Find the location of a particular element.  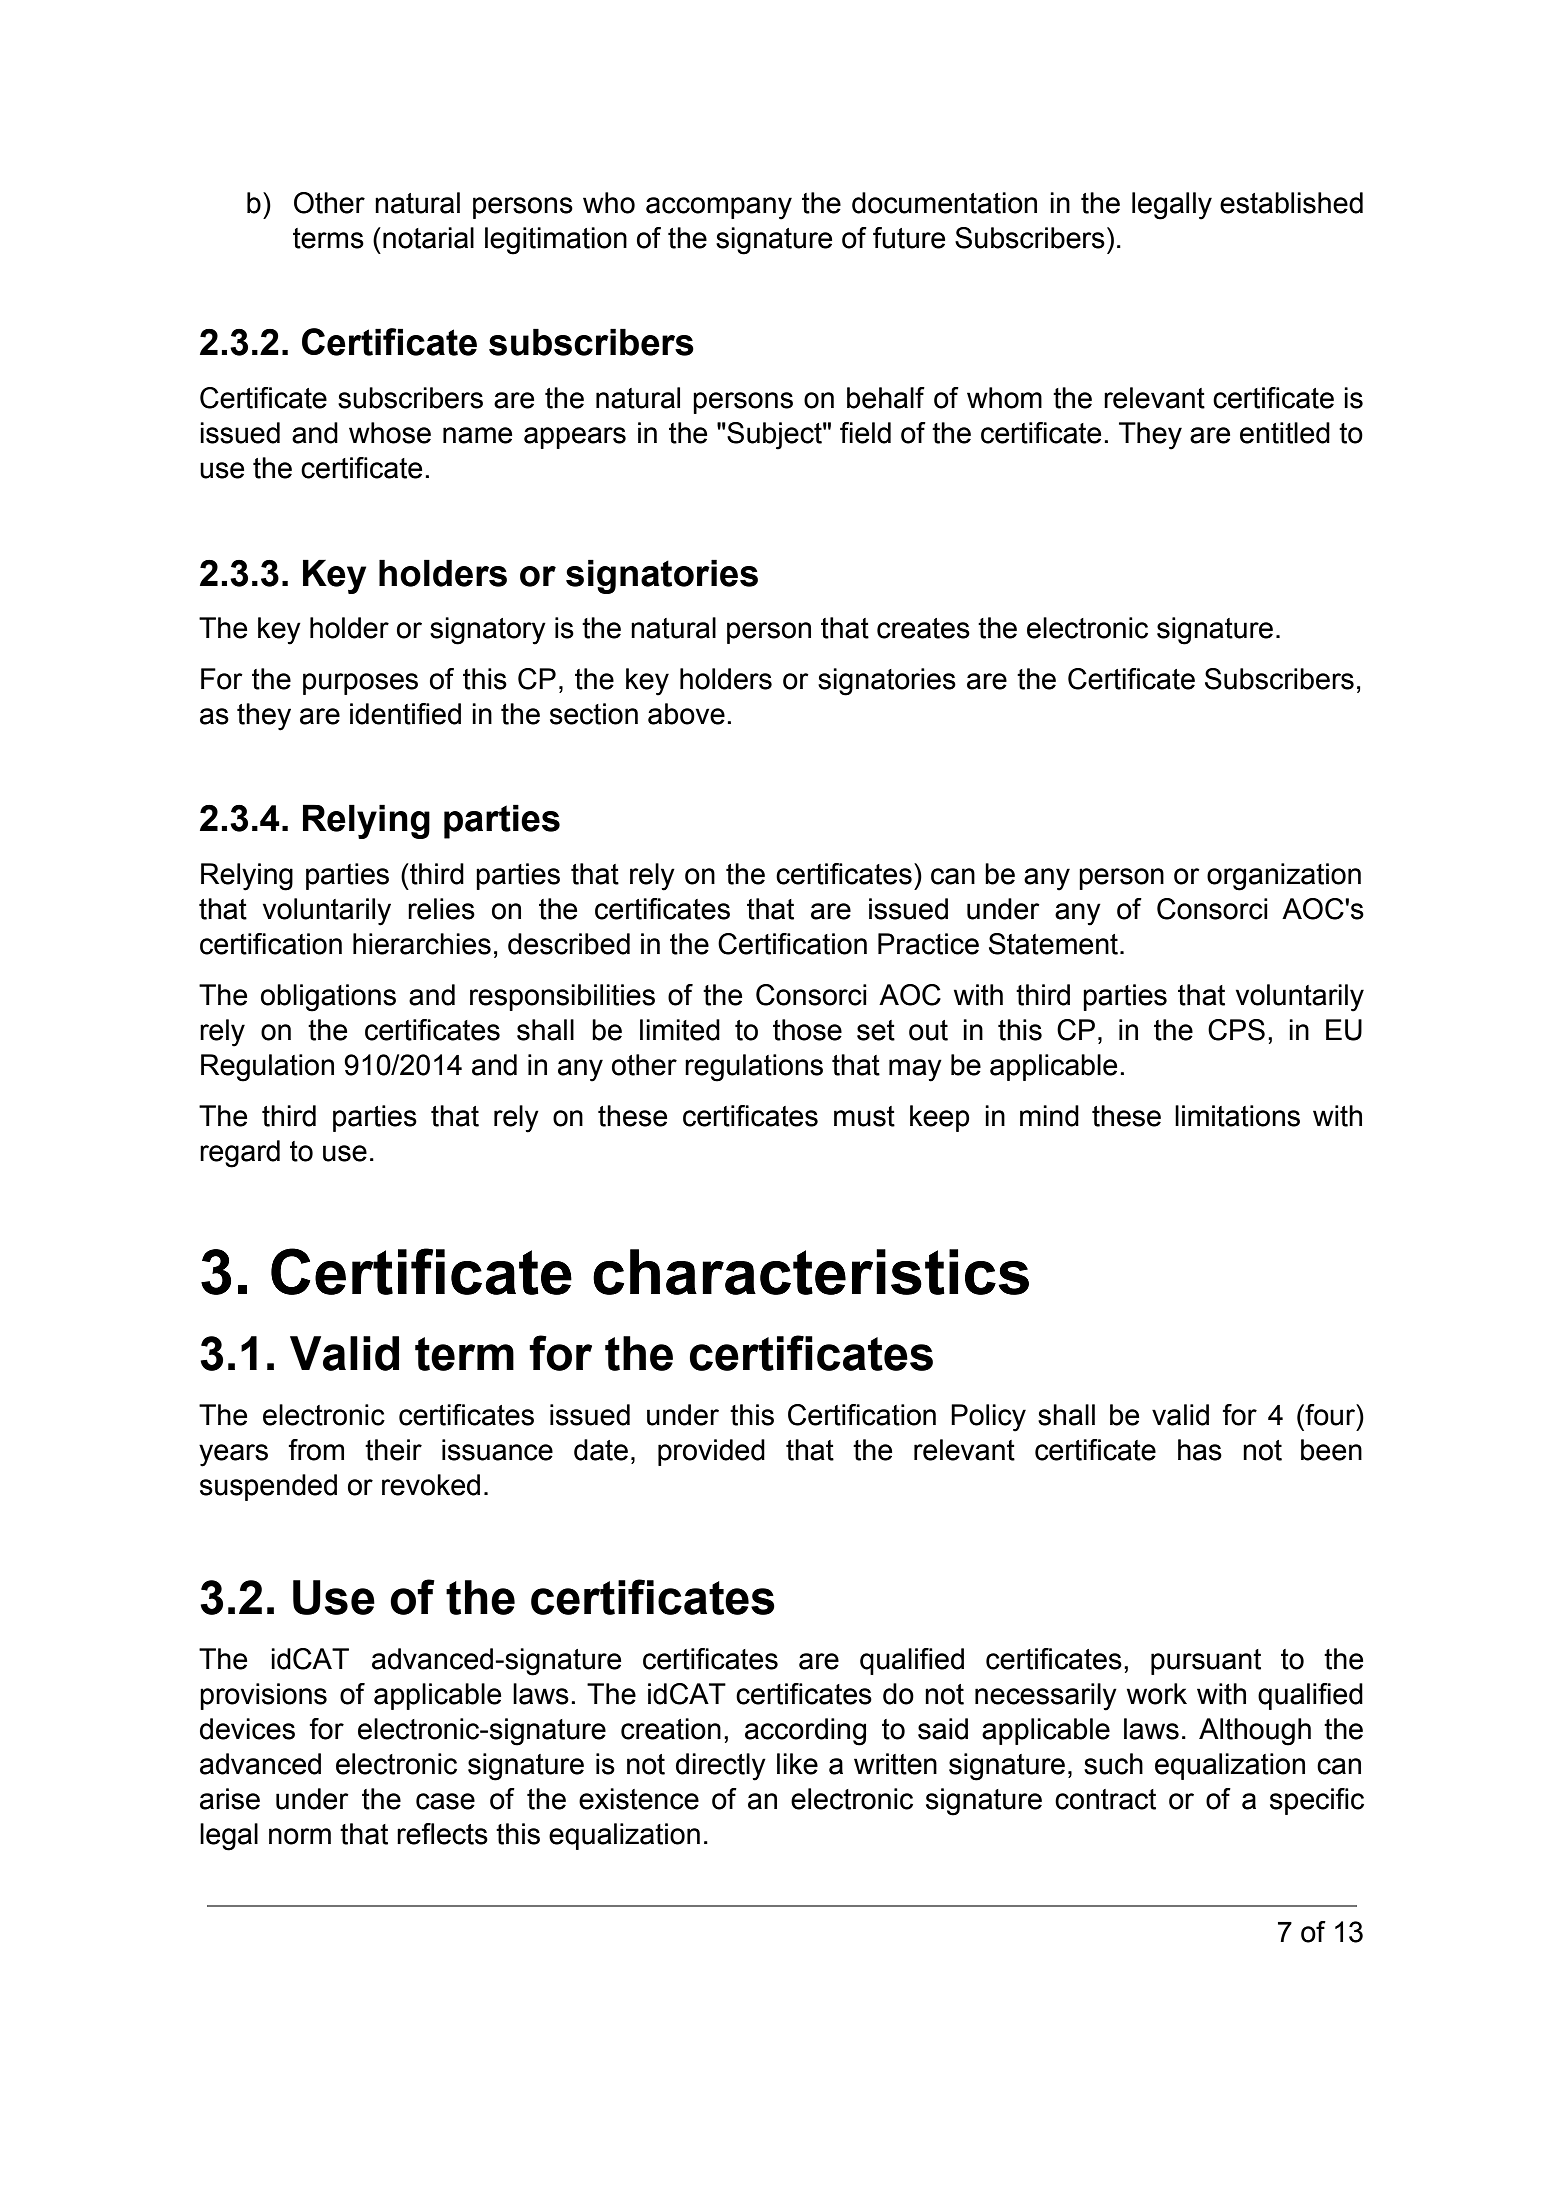

above is located at coordinates (686, 714).
